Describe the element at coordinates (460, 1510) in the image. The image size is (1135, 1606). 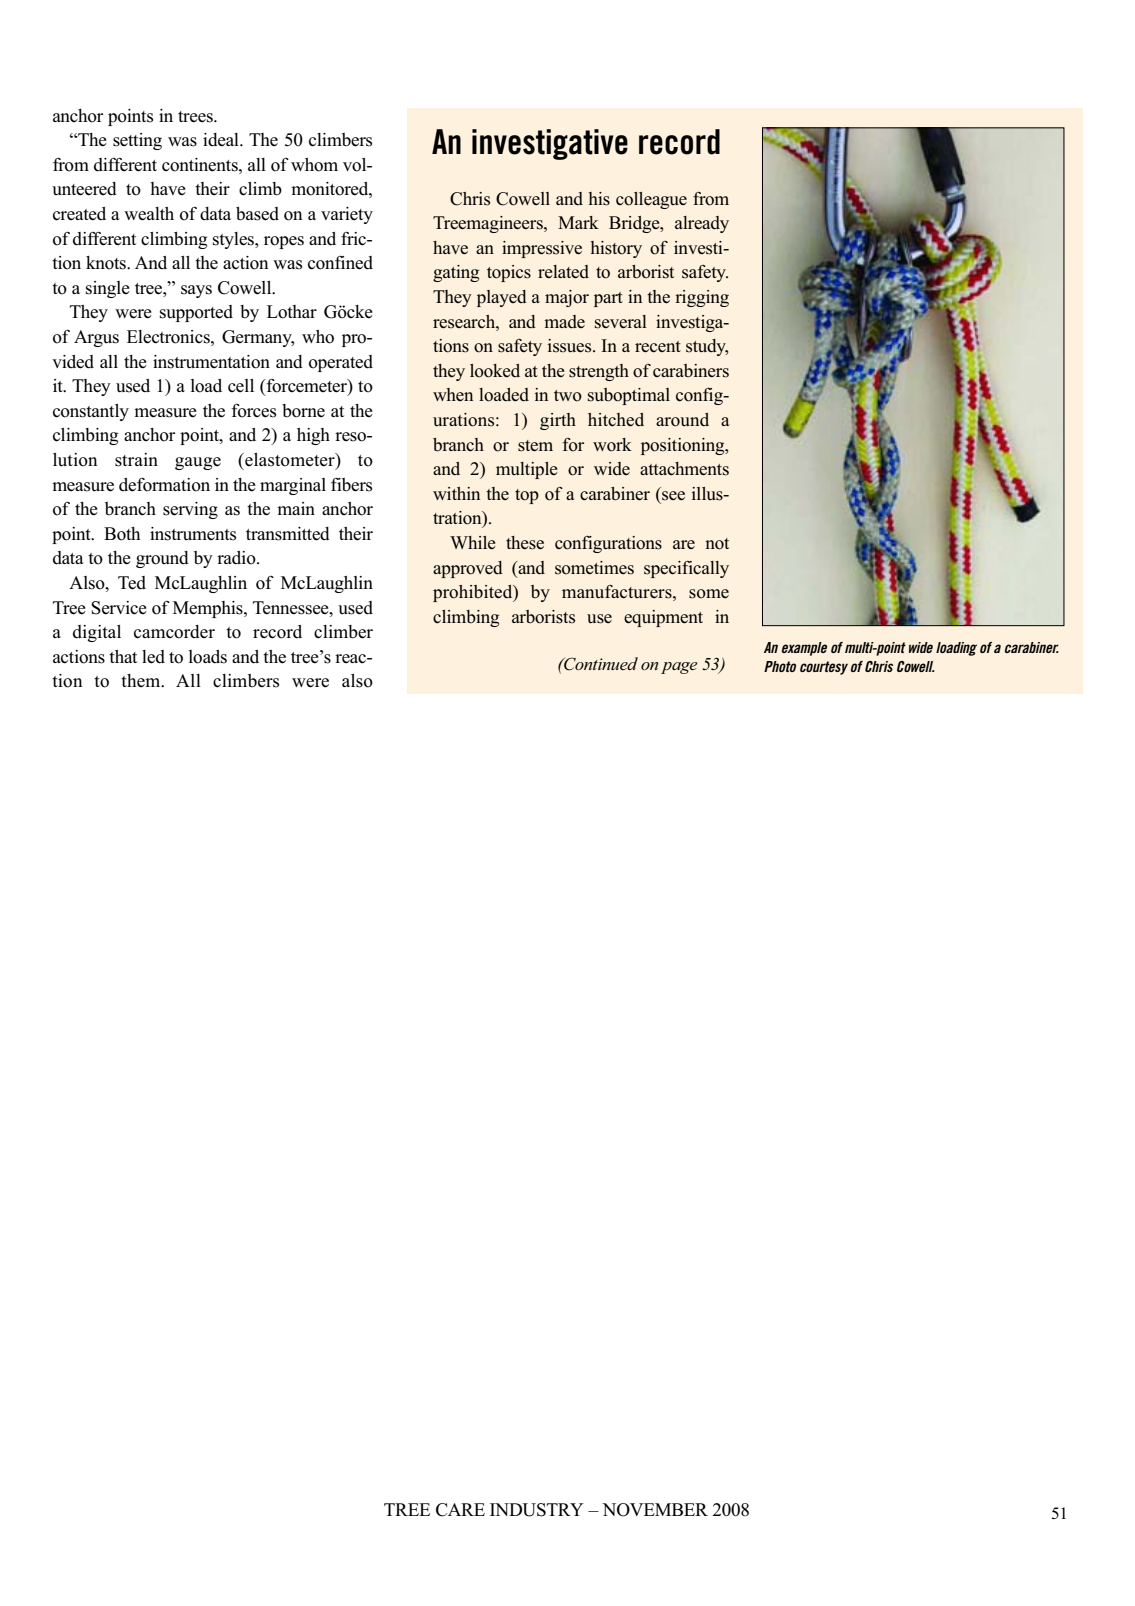
I see `CARE` at that location.
